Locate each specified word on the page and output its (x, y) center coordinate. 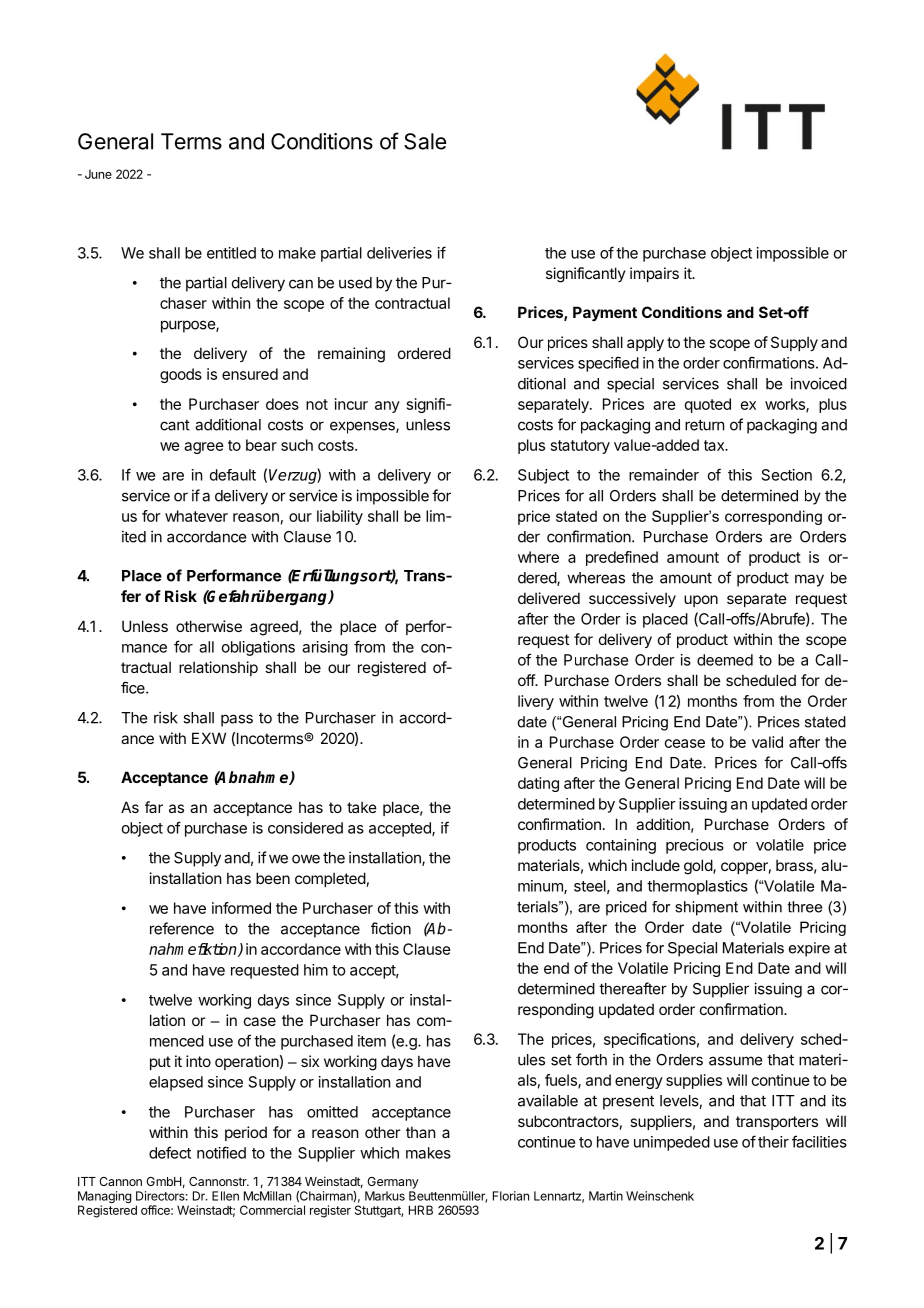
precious (695, 846)
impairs (654, 274)
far (154, 807)
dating (538, 784)
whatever (196, 516)
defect (170, 1152)
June (98, 174)
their (773, 1142)
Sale (425, 141)
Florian (511, 1196)
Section (787, 475)
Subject (543, 476)
